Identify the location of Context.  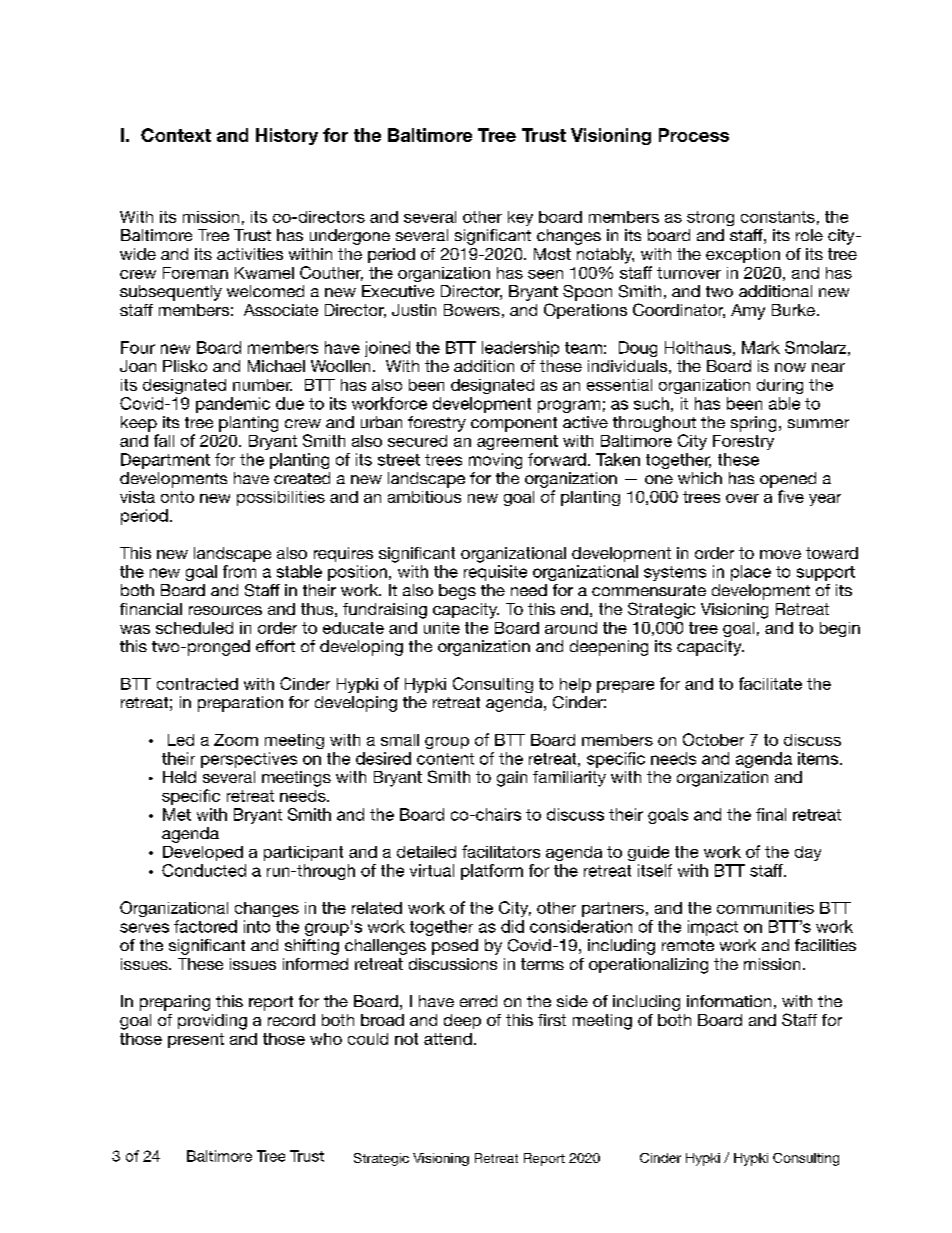
(176, 135).
